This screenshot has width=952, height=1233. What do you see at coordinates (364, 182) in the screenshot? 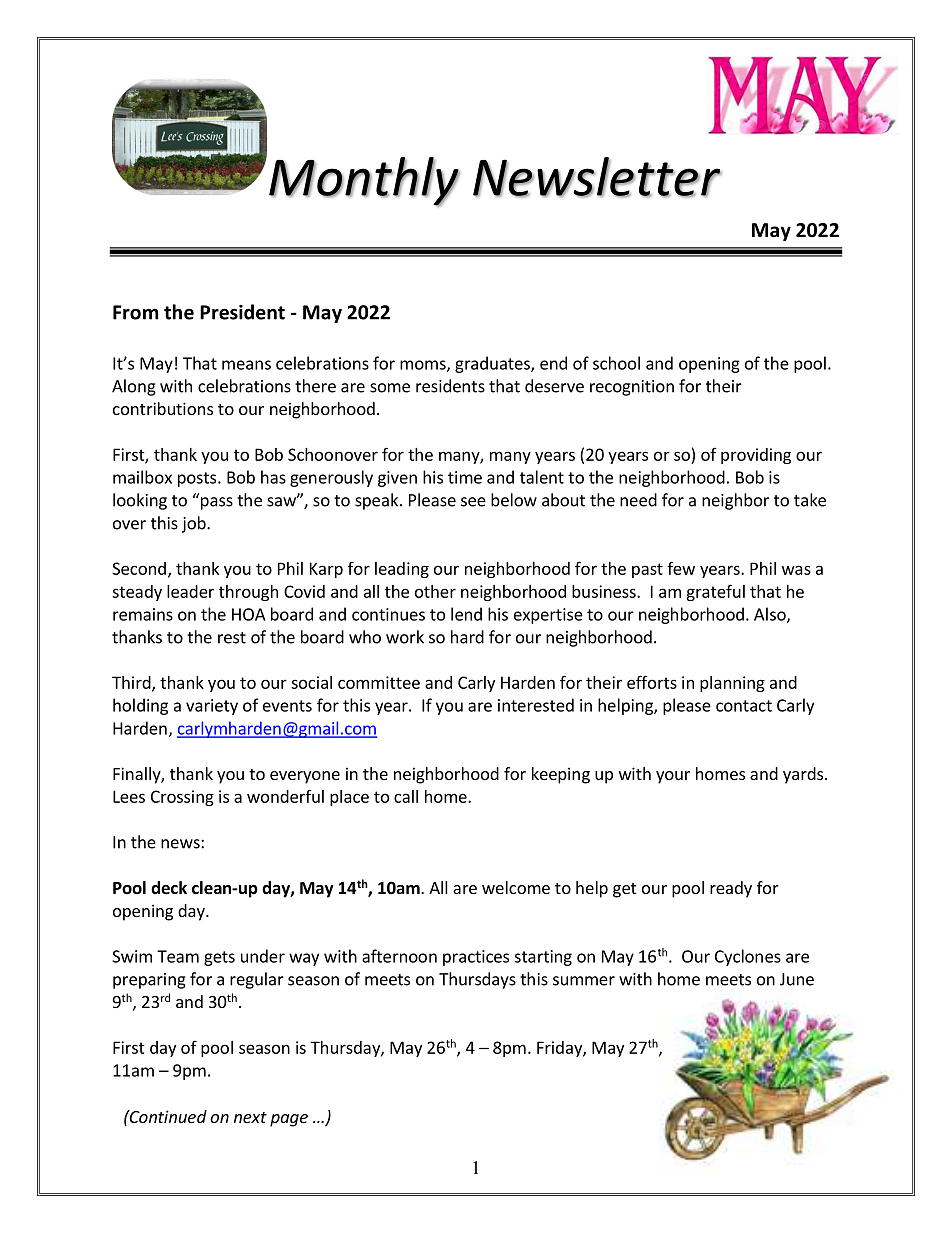
I see `Monthly` at bounding box center [364, 182].
